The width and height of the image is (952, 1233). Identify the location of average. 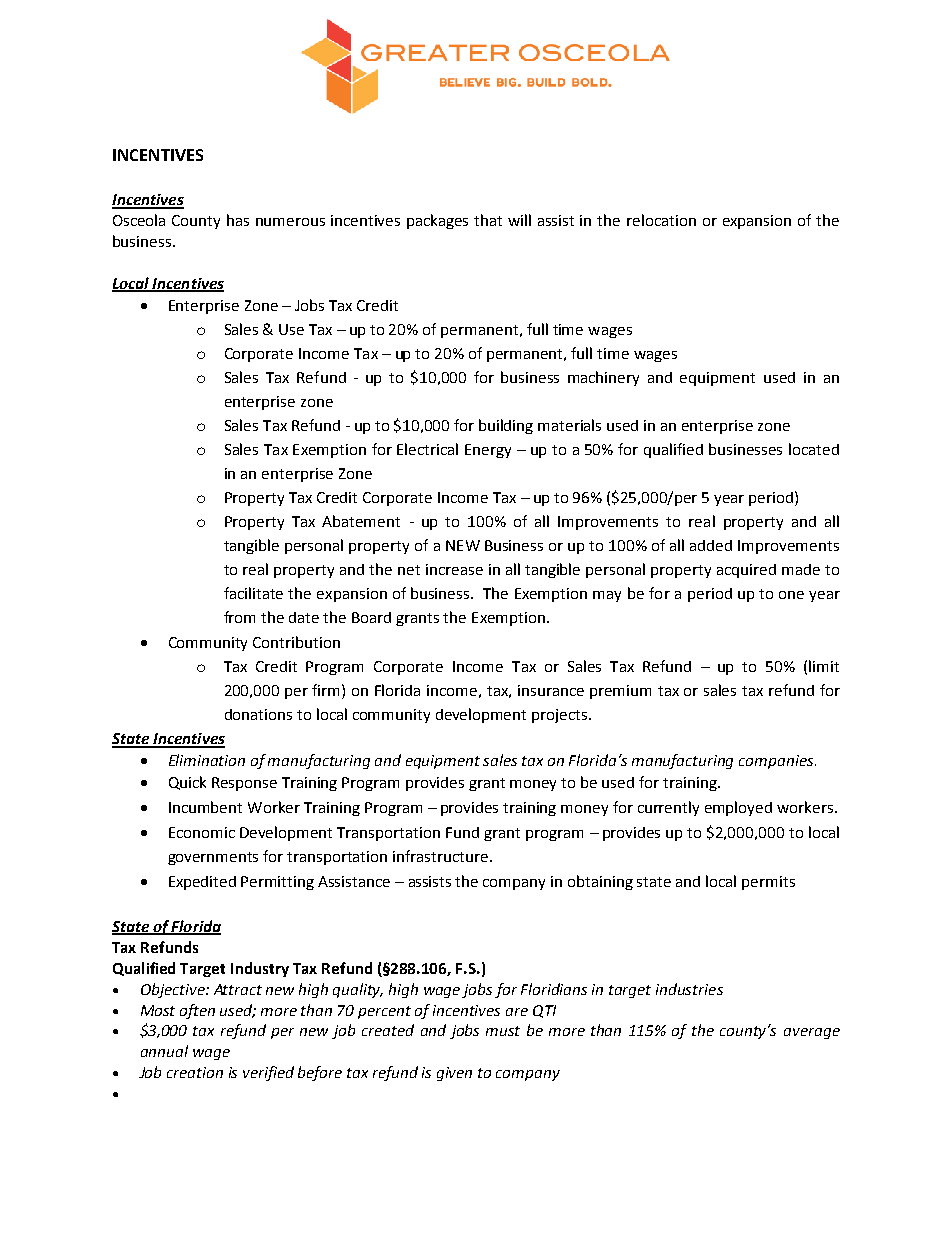
(812, 1033).
